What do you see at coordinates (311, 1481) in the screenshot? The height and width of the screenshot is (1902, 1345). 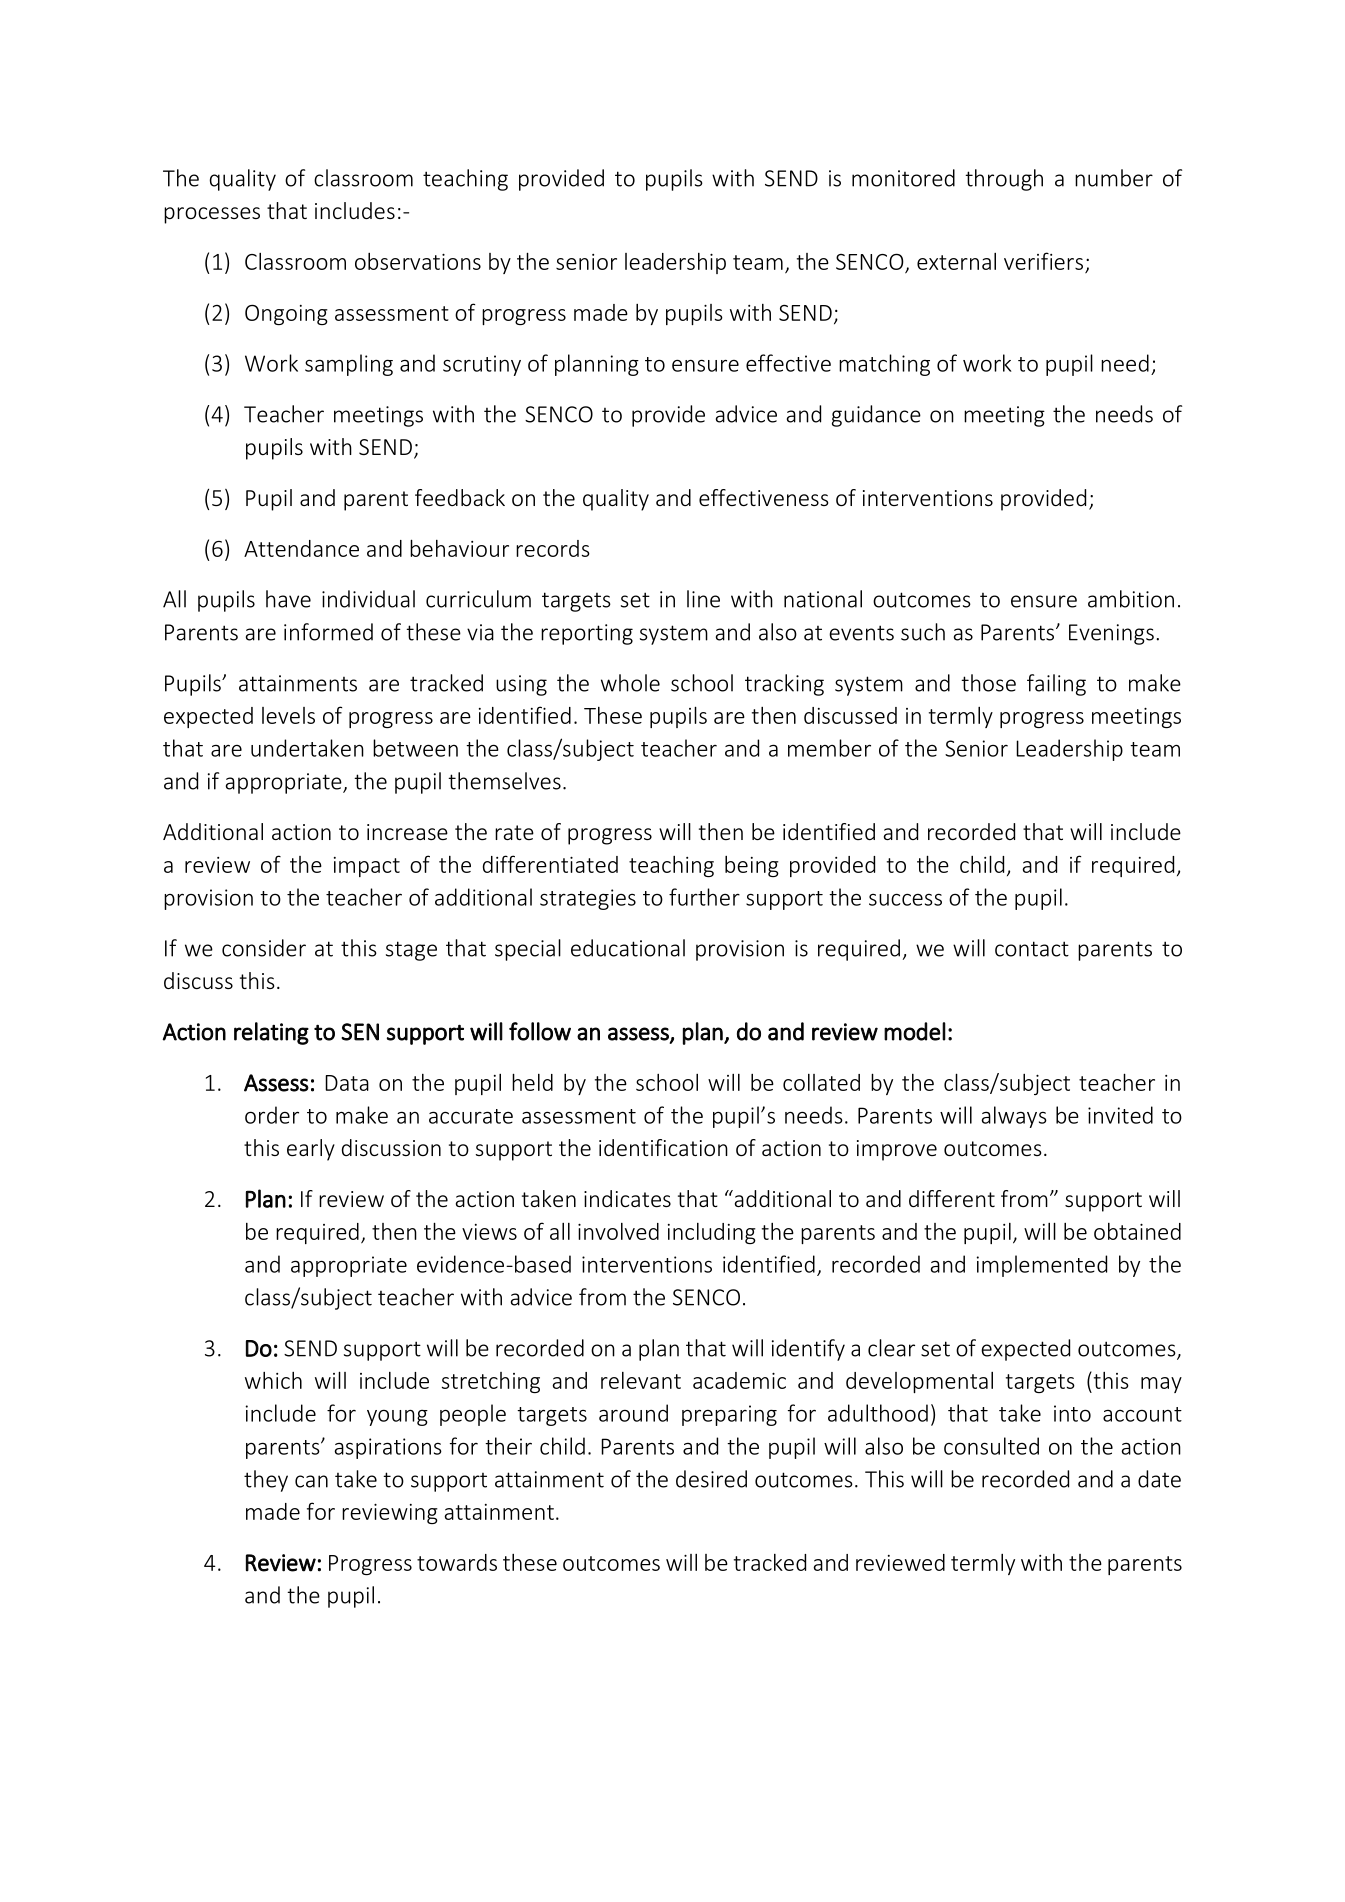 I see `can` at bounding box center [311, 1481].
